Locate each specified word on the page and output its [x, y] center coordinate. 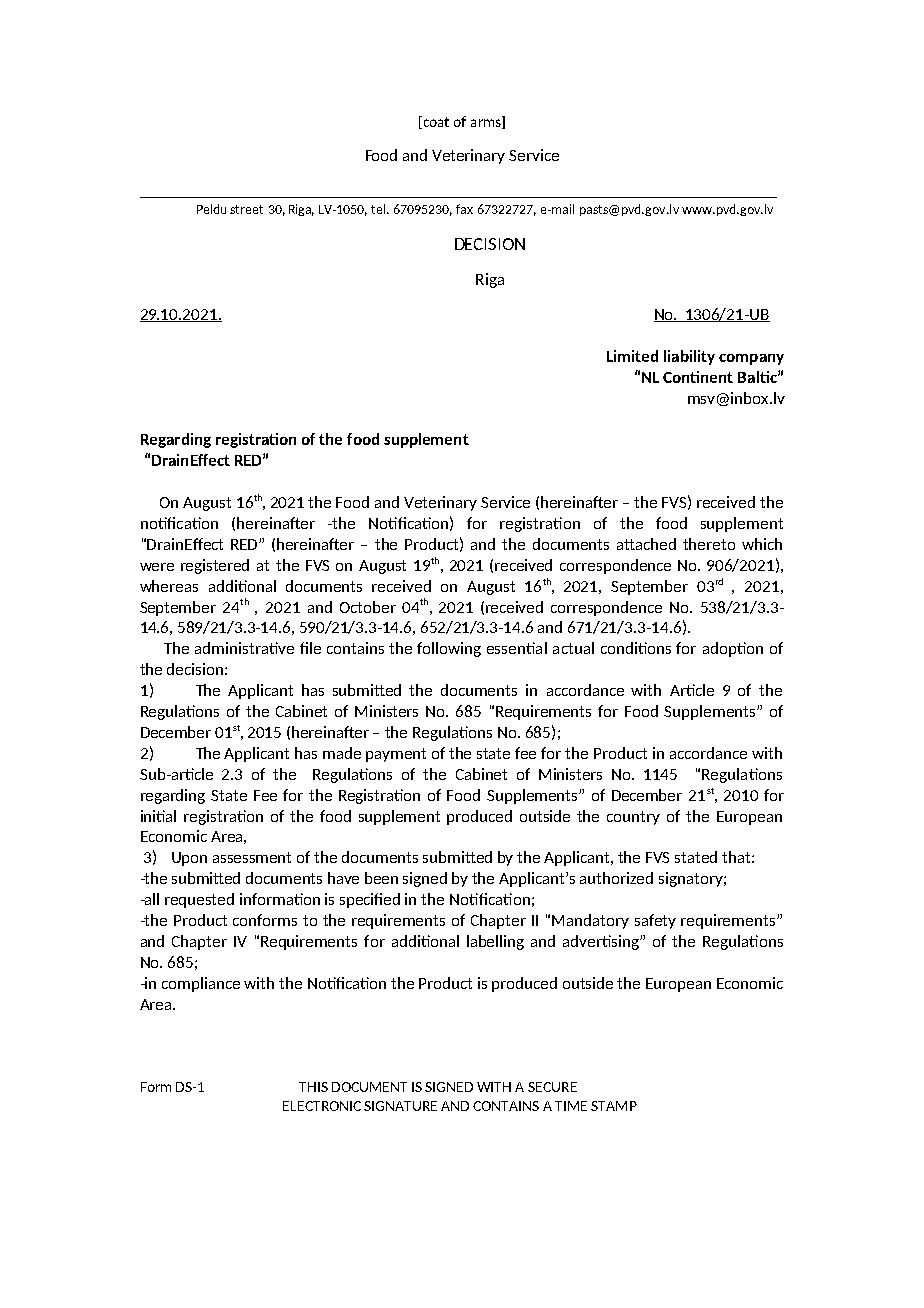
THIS [313, 1087]
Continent [698, 377]
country [633, 818]
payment [396, 755]
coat [435, 122]
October [368, 607]
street [246, 209]
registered [215, 566]
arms [487, 124]
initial [158, 816]
